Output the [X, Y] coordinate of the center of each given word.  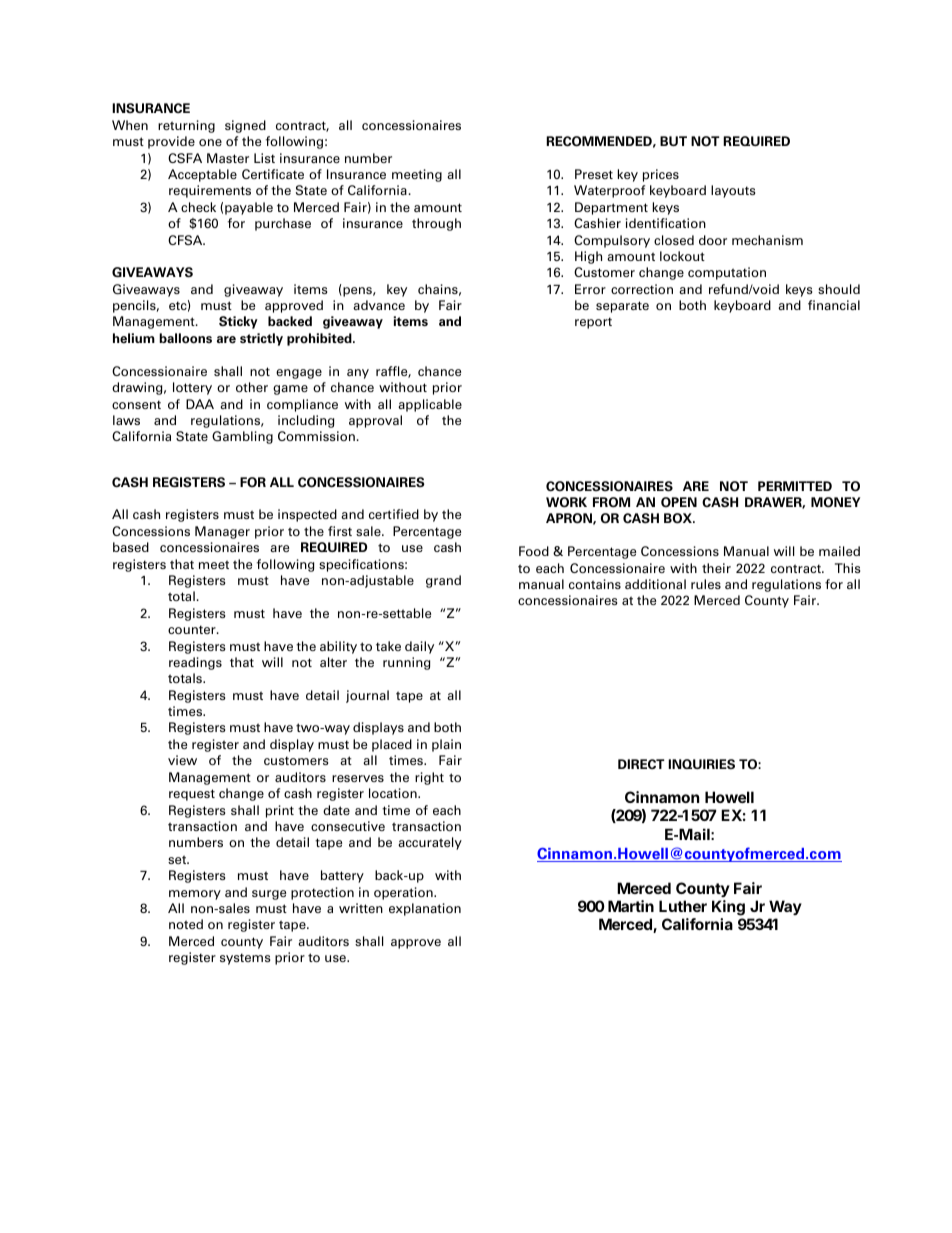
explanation [425, 909]
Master [228, 158]
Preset [594, 174]
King [728, 909]
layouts [733, 191]
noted [186, 924]
